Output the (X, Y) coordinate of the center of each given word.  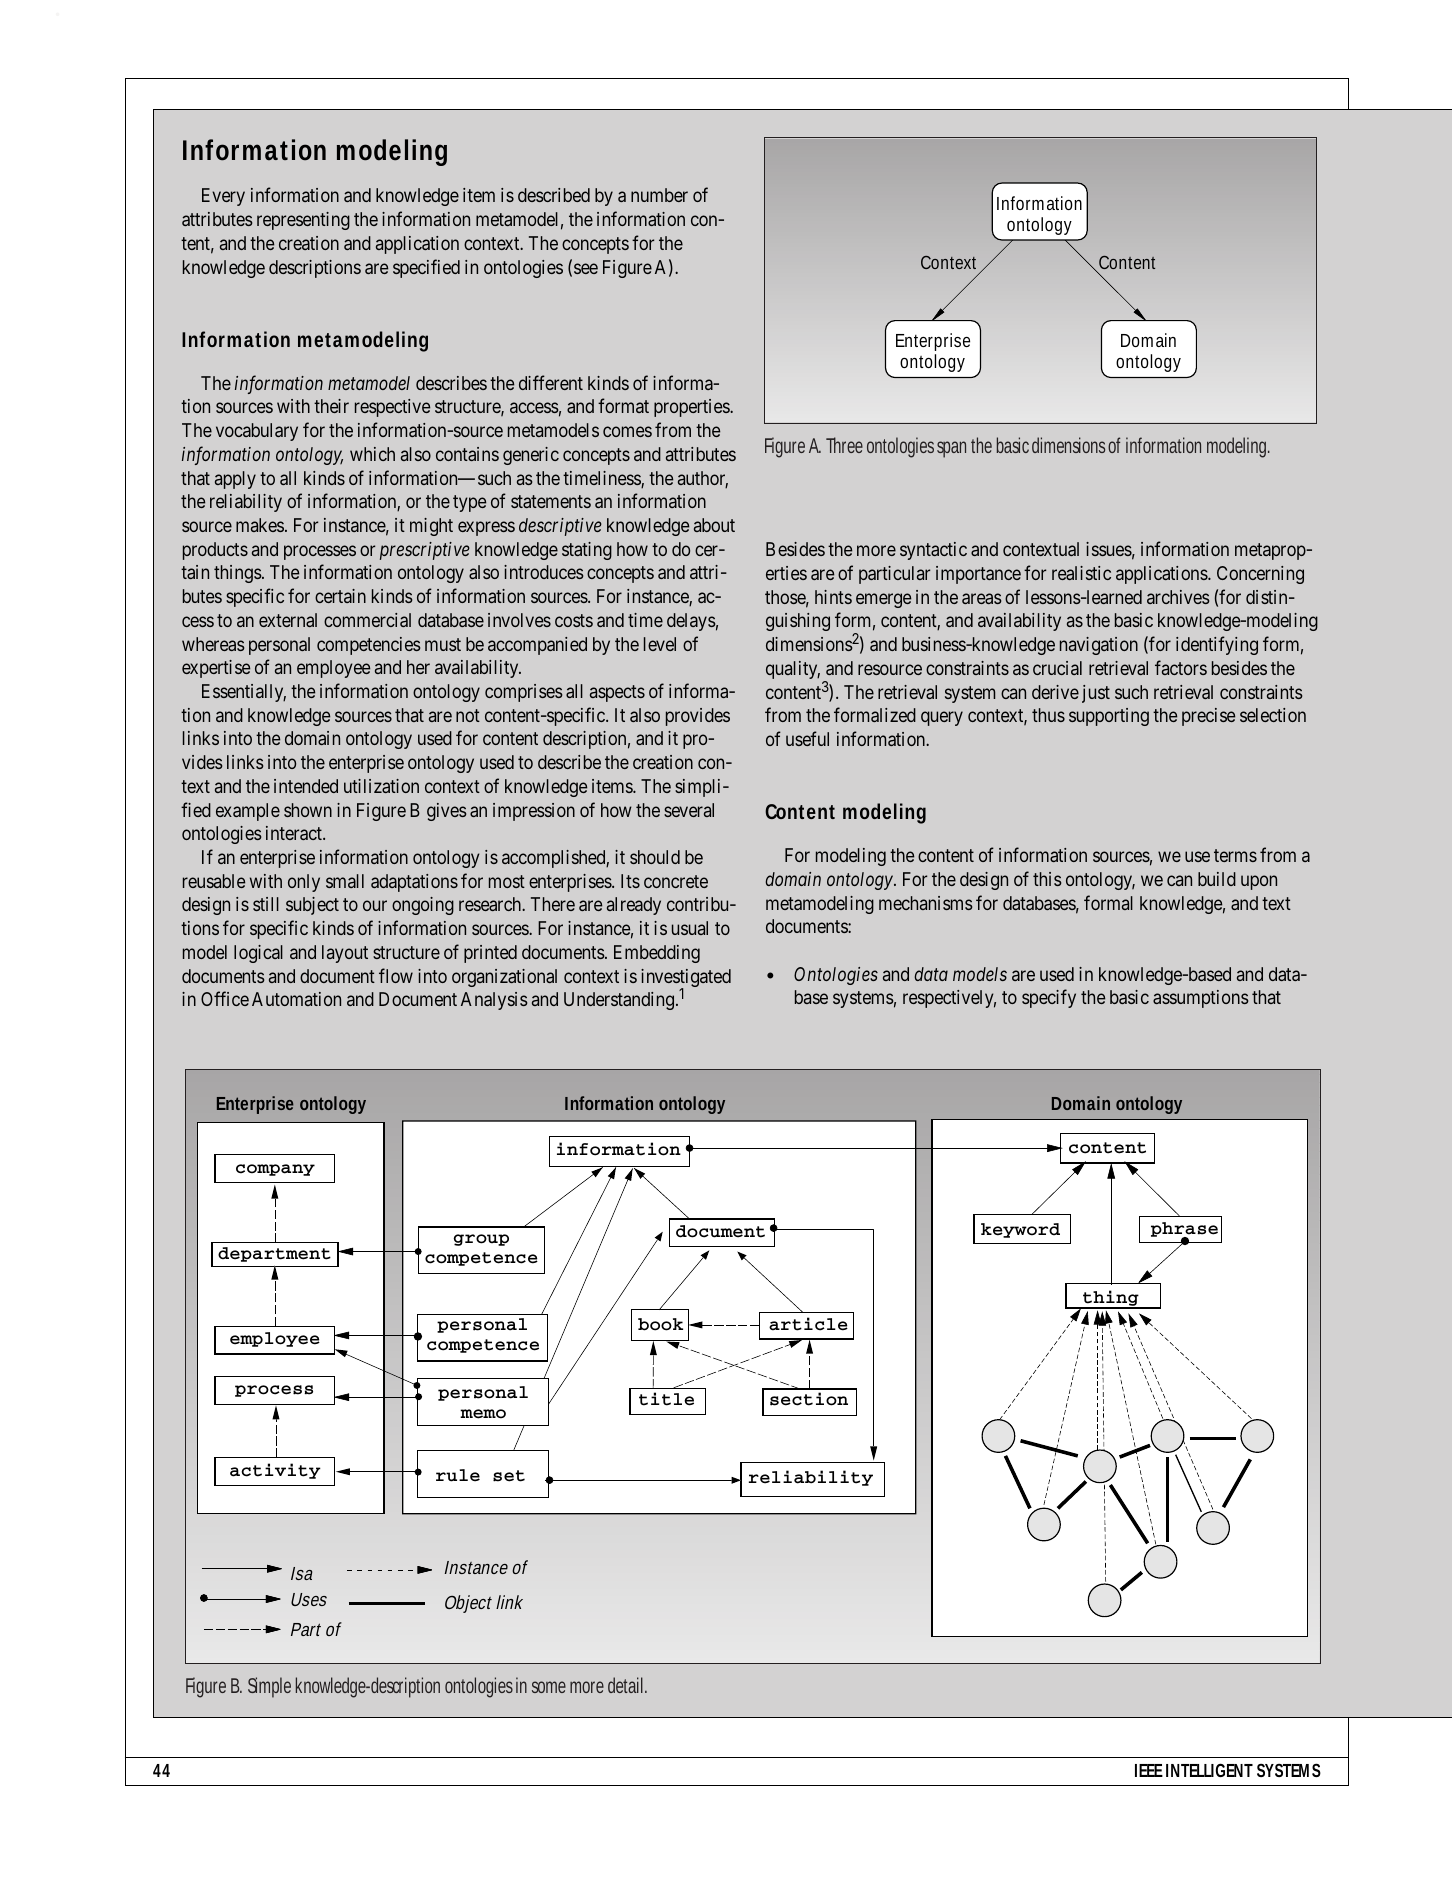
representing (303, 221)
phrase (1184, 1230)
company (275, 1170)
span (954, 449)
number (659, 195)
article (808, 1324)
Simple (269, 1687)
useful (807, 738)
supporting (1109, 717)
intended (306, 786)
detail (627, 1685)
